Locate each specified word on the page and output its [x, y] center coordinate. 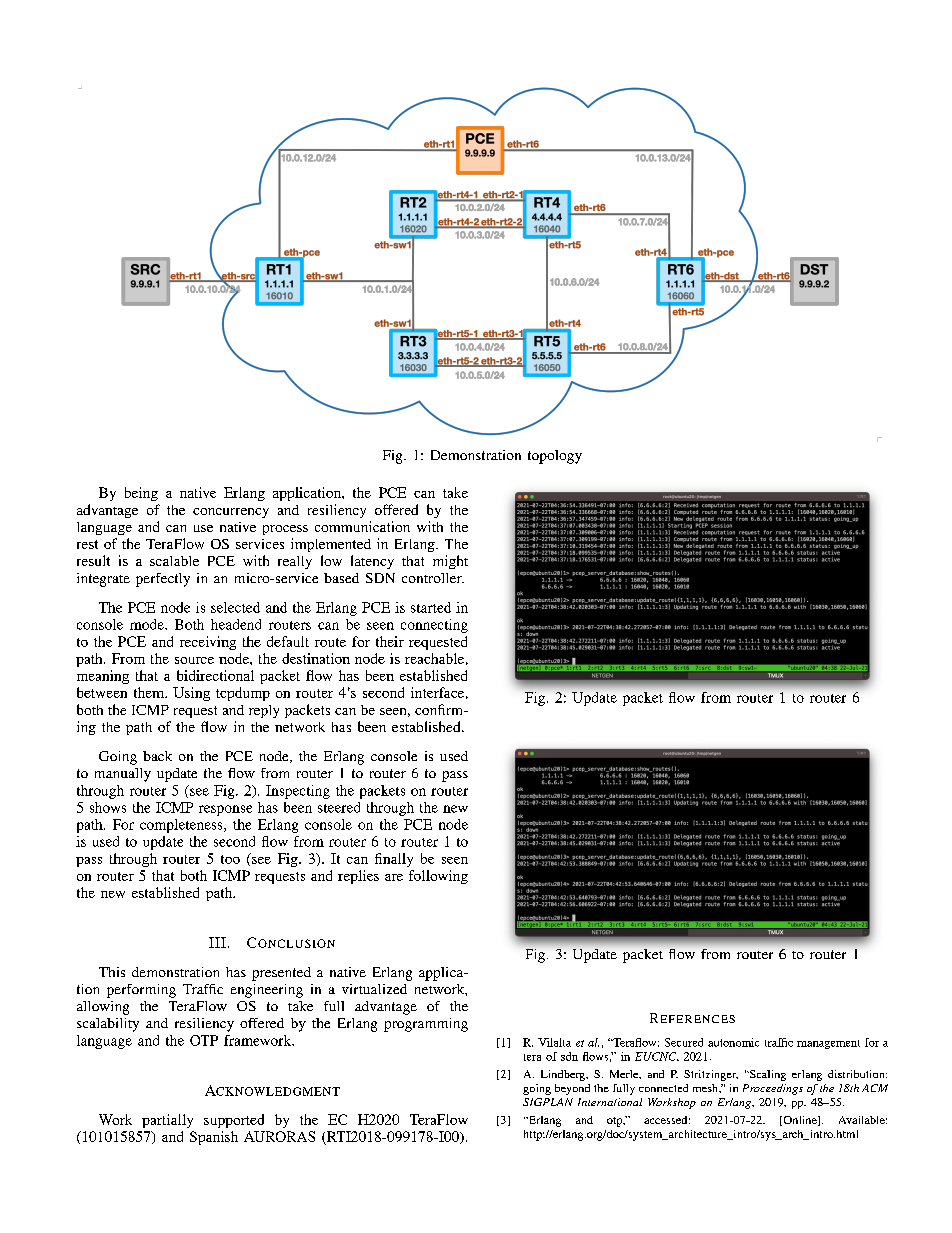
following [438, 877]
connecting [434, 626]
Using [191, 694]
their [390, 641]
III [217, 942]
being [141, 494]
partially [167, 1121]
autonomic [733, 1042]
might [450, 562]
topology [555, 457]
